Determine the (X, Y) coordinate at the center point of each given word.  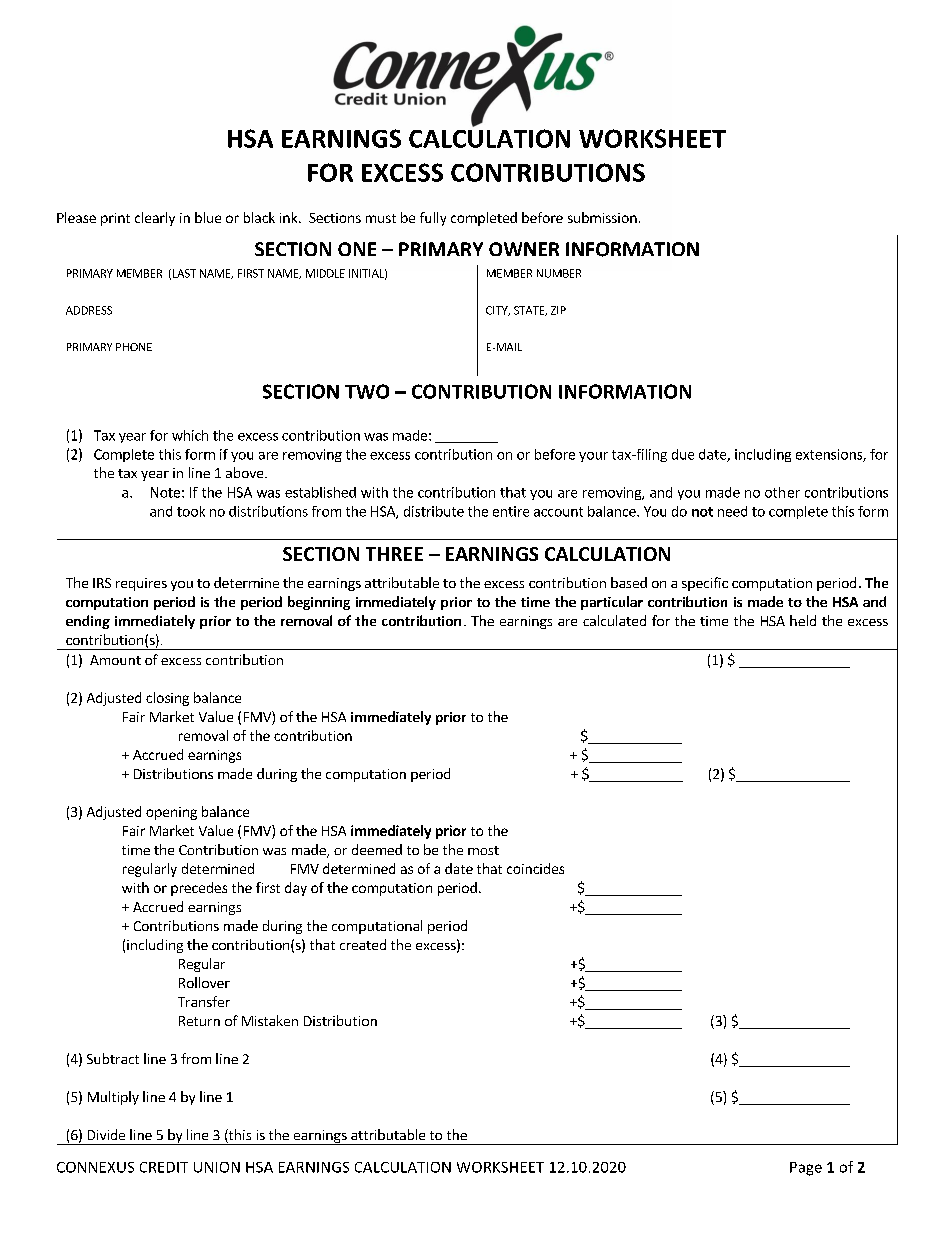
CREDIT (164, 1167)
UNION (217, 1167)
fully (433, 219)
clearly (155, 219)
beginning (319, 603)
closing (167, 699)
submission (602, 217)
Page (806, 1169)
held (803, 620)
